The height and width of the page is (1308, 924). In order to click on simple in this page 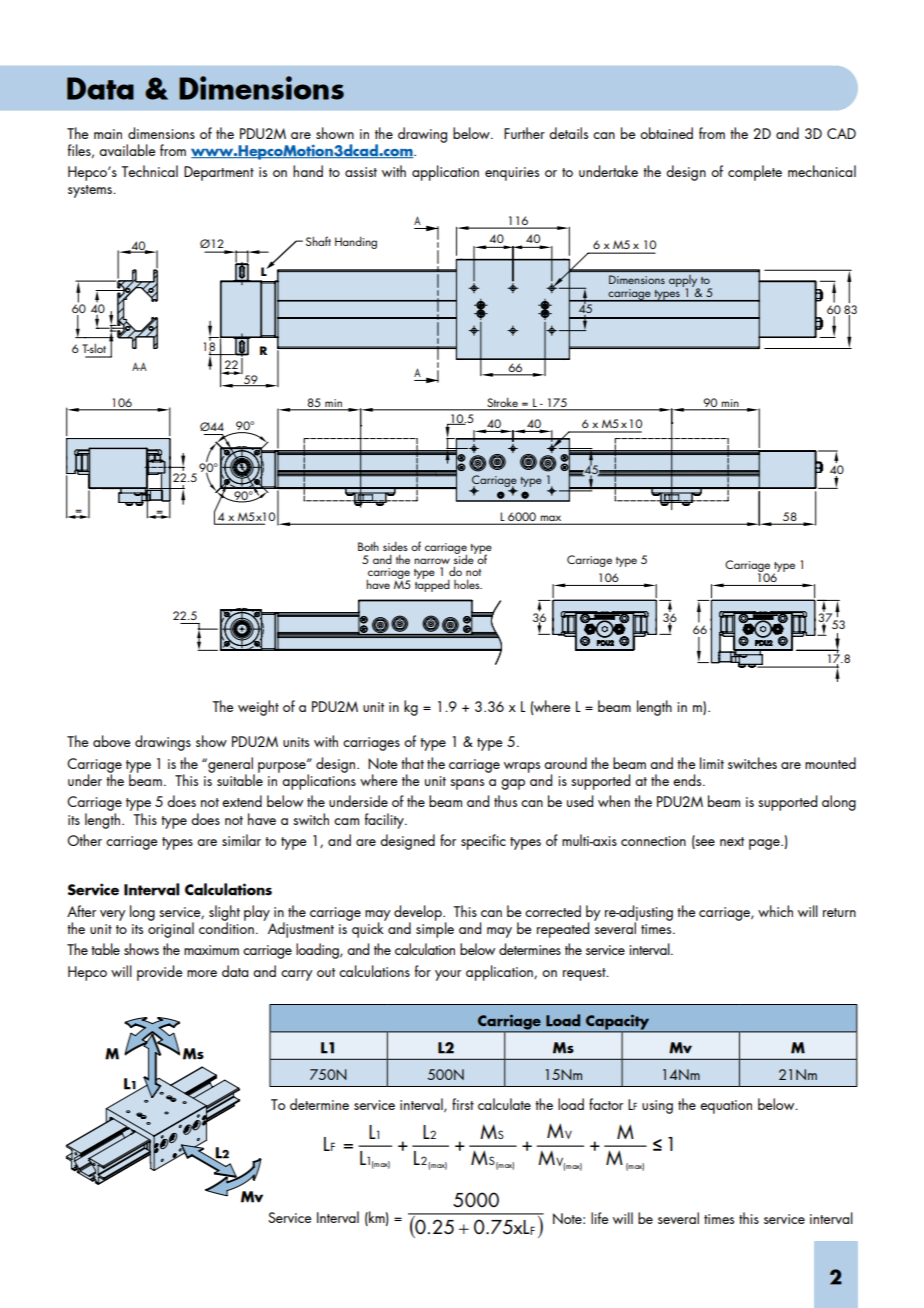, I will do `click(435, 929)`.
